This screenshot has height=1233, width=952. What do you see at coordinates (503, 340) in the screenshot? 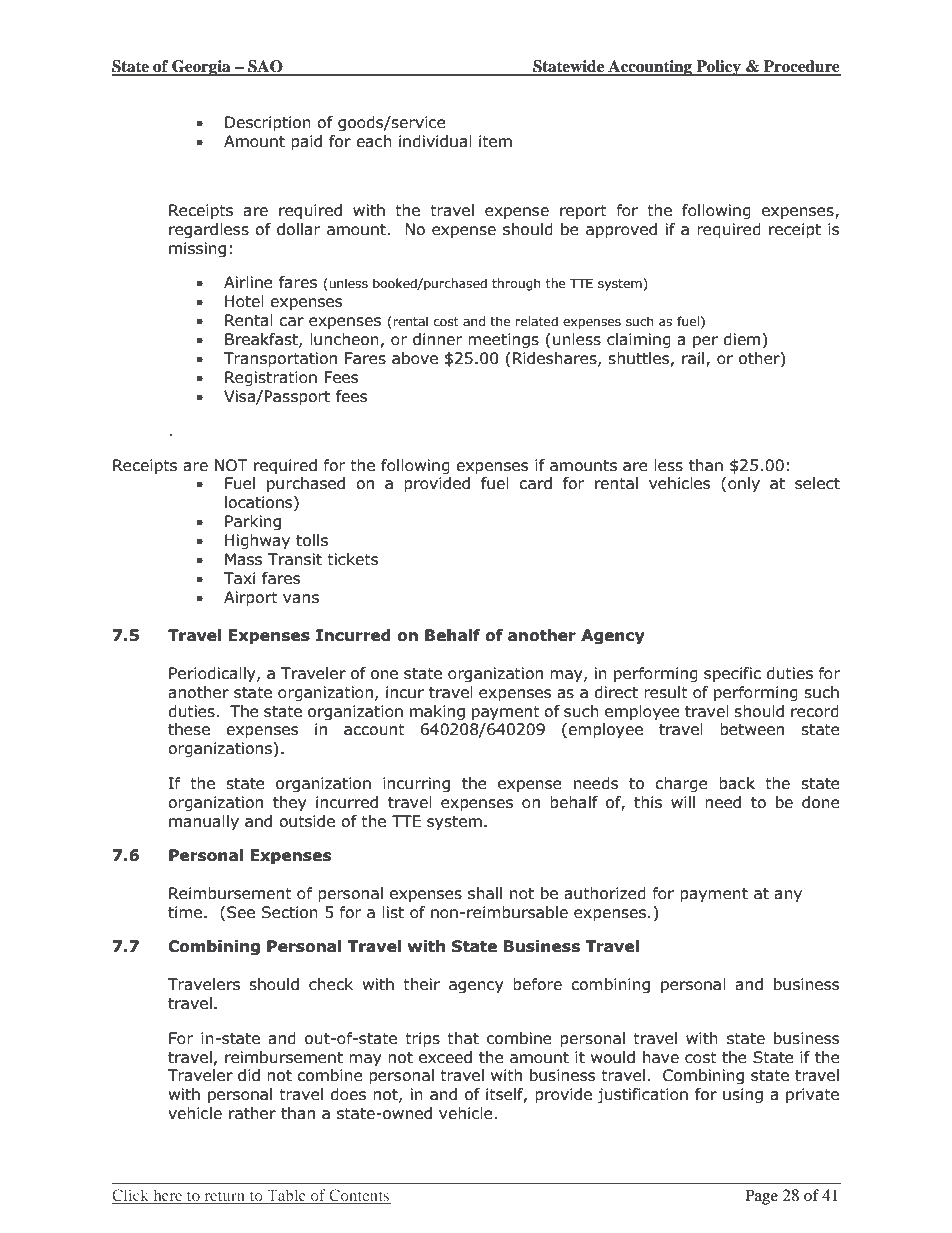
I see `meetings` at bounding box center [503, 340].
